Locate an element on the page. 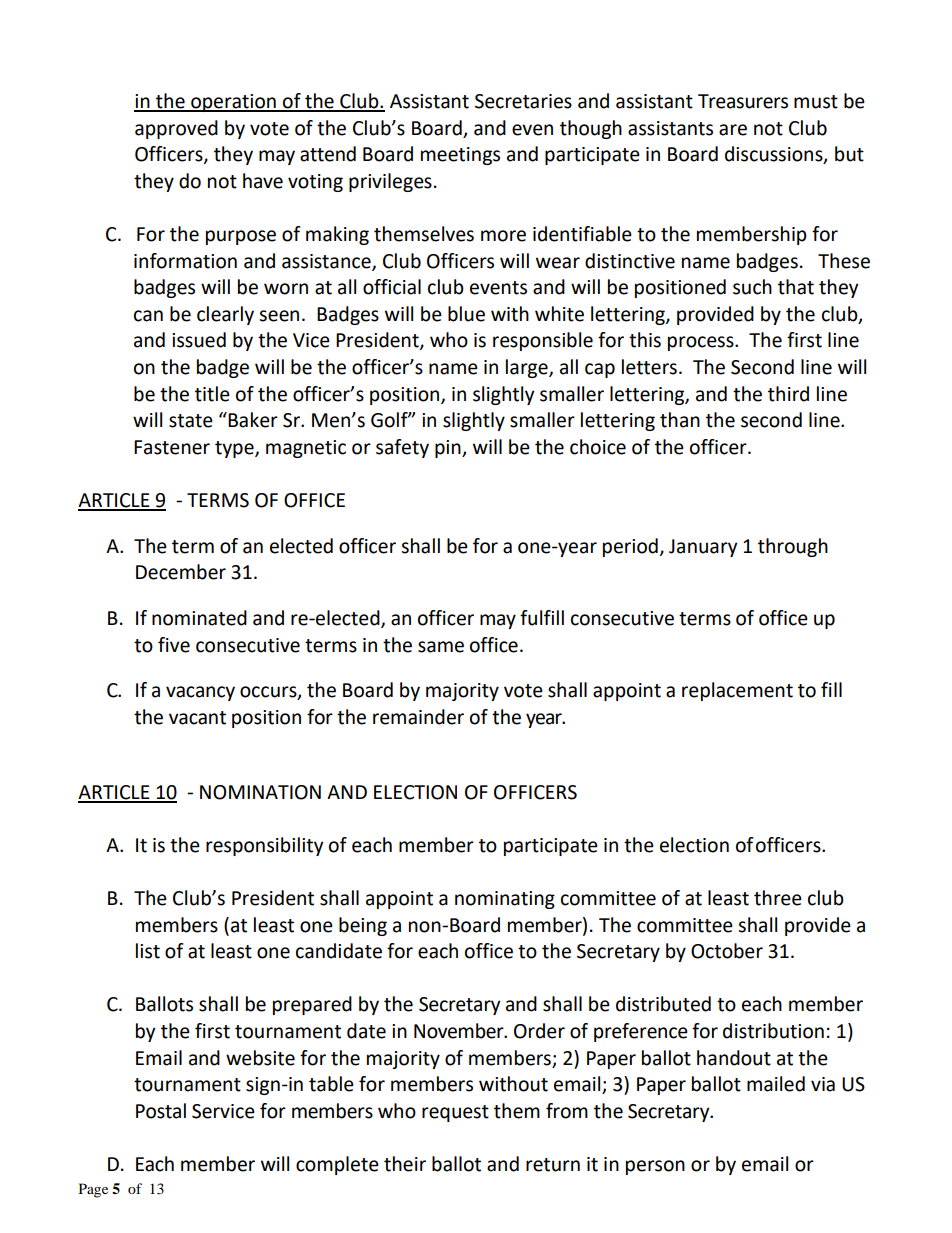  same is located at coordinates (441, 647).
